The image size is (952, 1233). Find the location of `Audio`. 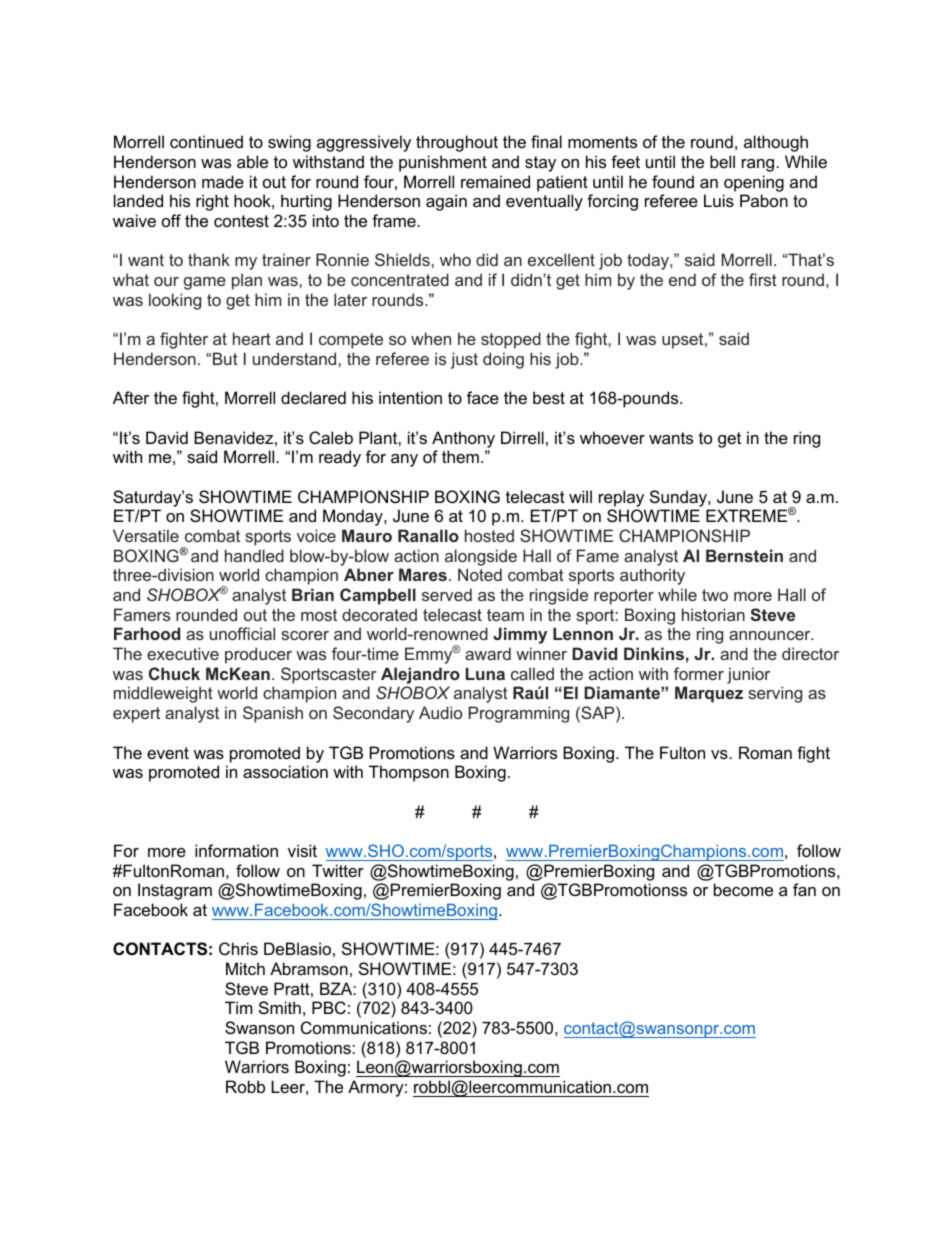

Audio is located at coordinates (440, 712).
